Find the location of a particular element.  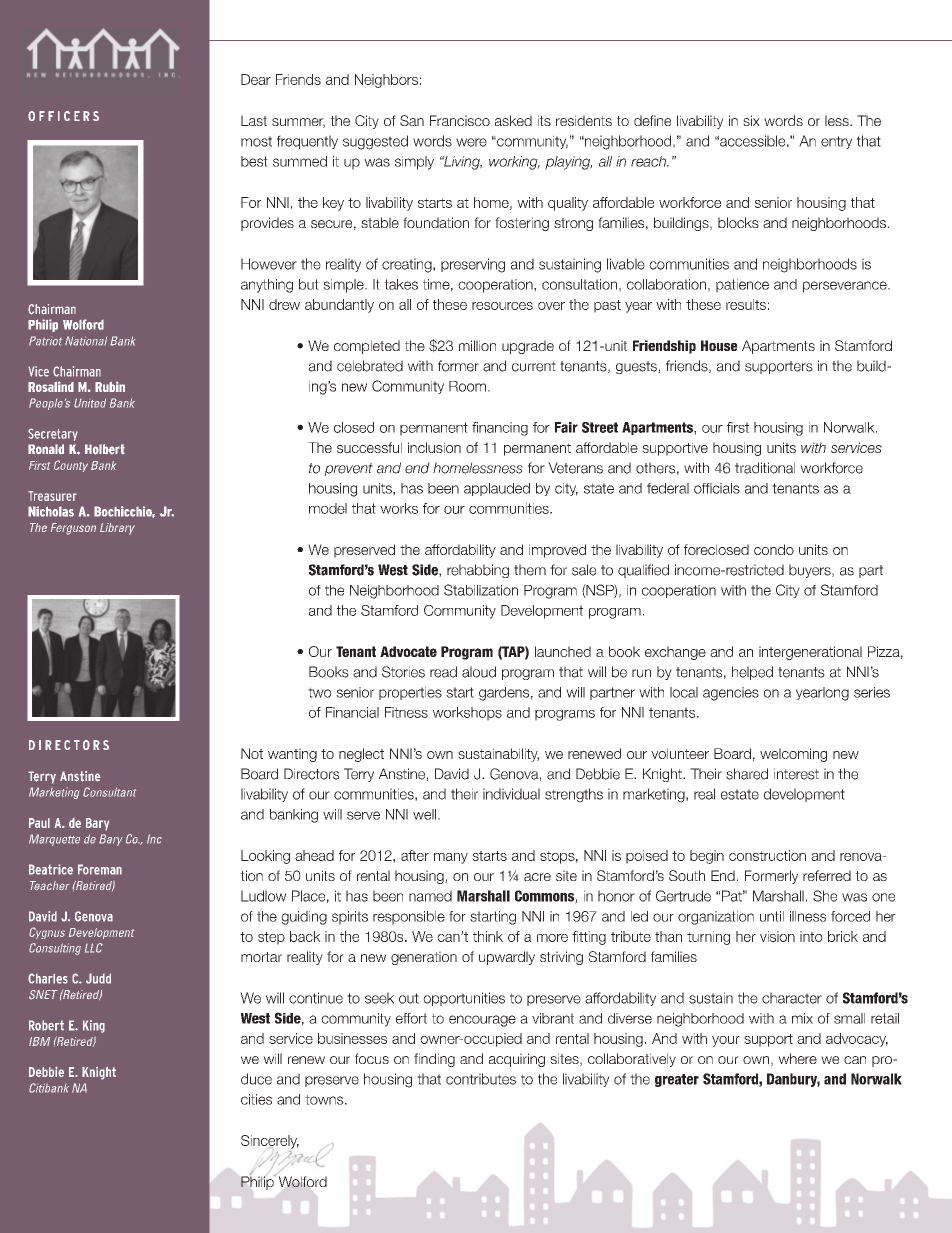

interest is located at coordinates (796, 774).
